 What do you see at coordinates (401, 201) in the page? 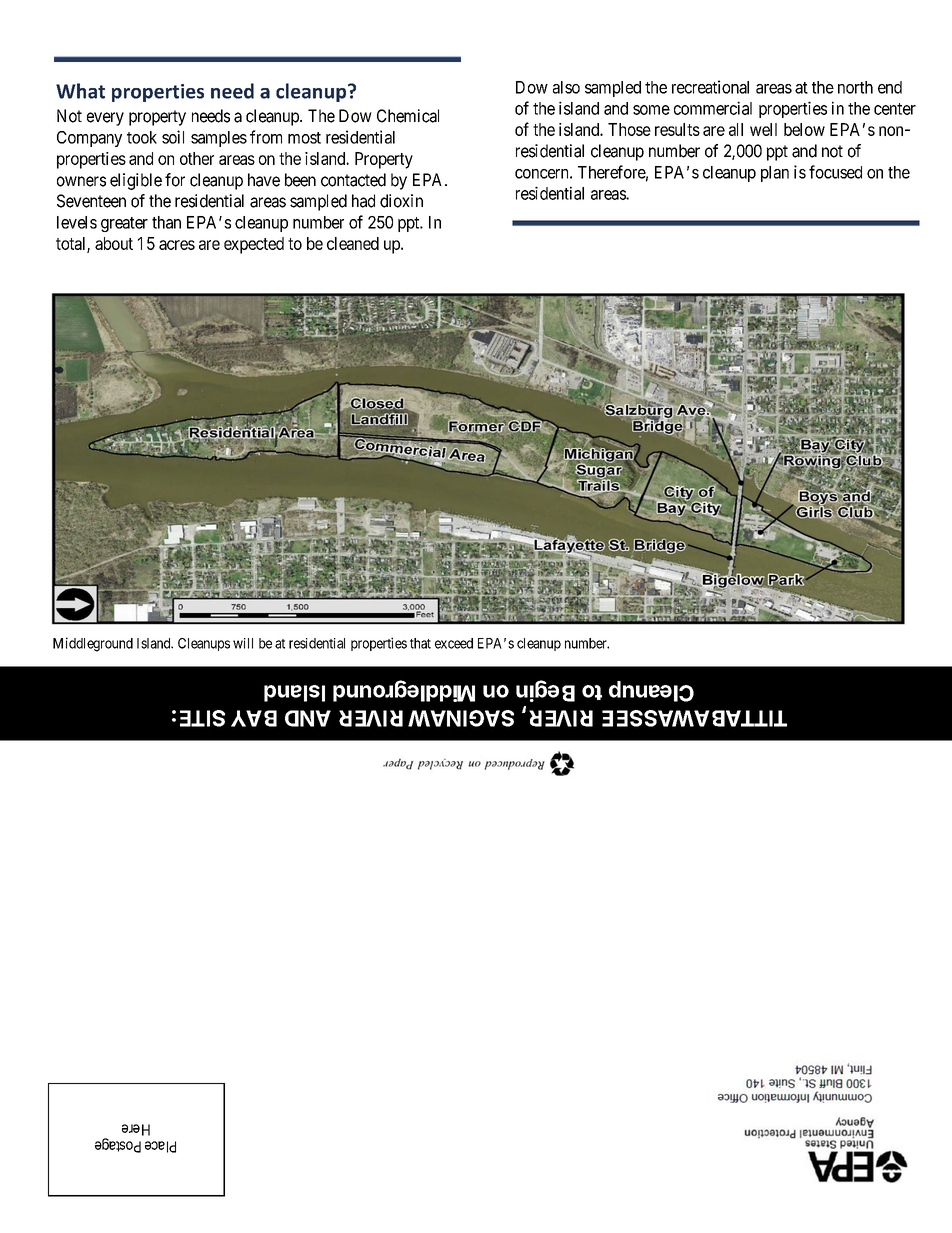
I see `dioxin` at bounding box center [401, 201].
